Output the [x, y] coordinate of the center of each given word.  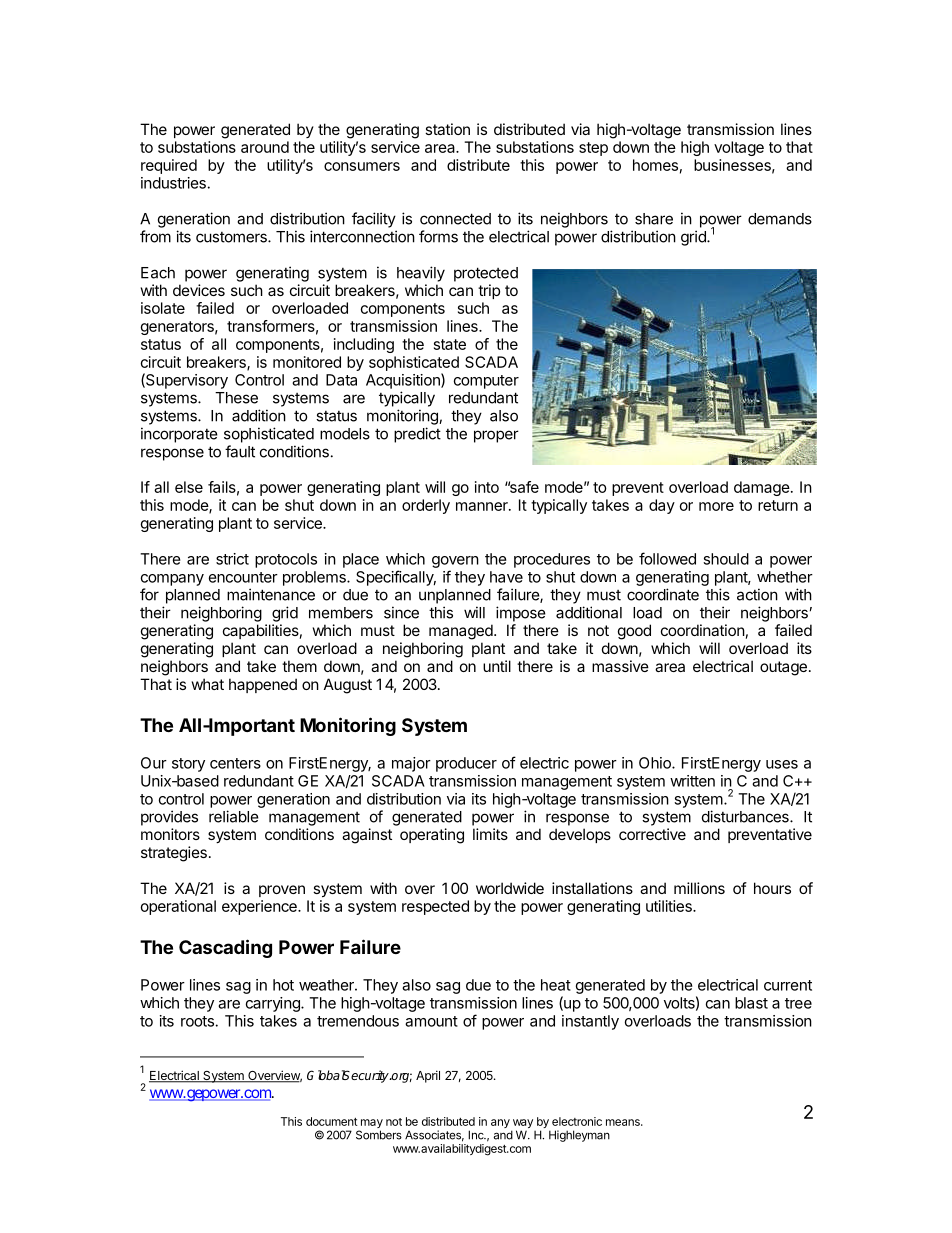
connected [455, 219]
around [265, 147]
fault [240, 451]
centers [235, 763]
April [428, 1076]
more [716, 506]
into [487, 487]
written [692, 781]
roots [197, 1021]
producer [466, 764]
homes [655, 165]
